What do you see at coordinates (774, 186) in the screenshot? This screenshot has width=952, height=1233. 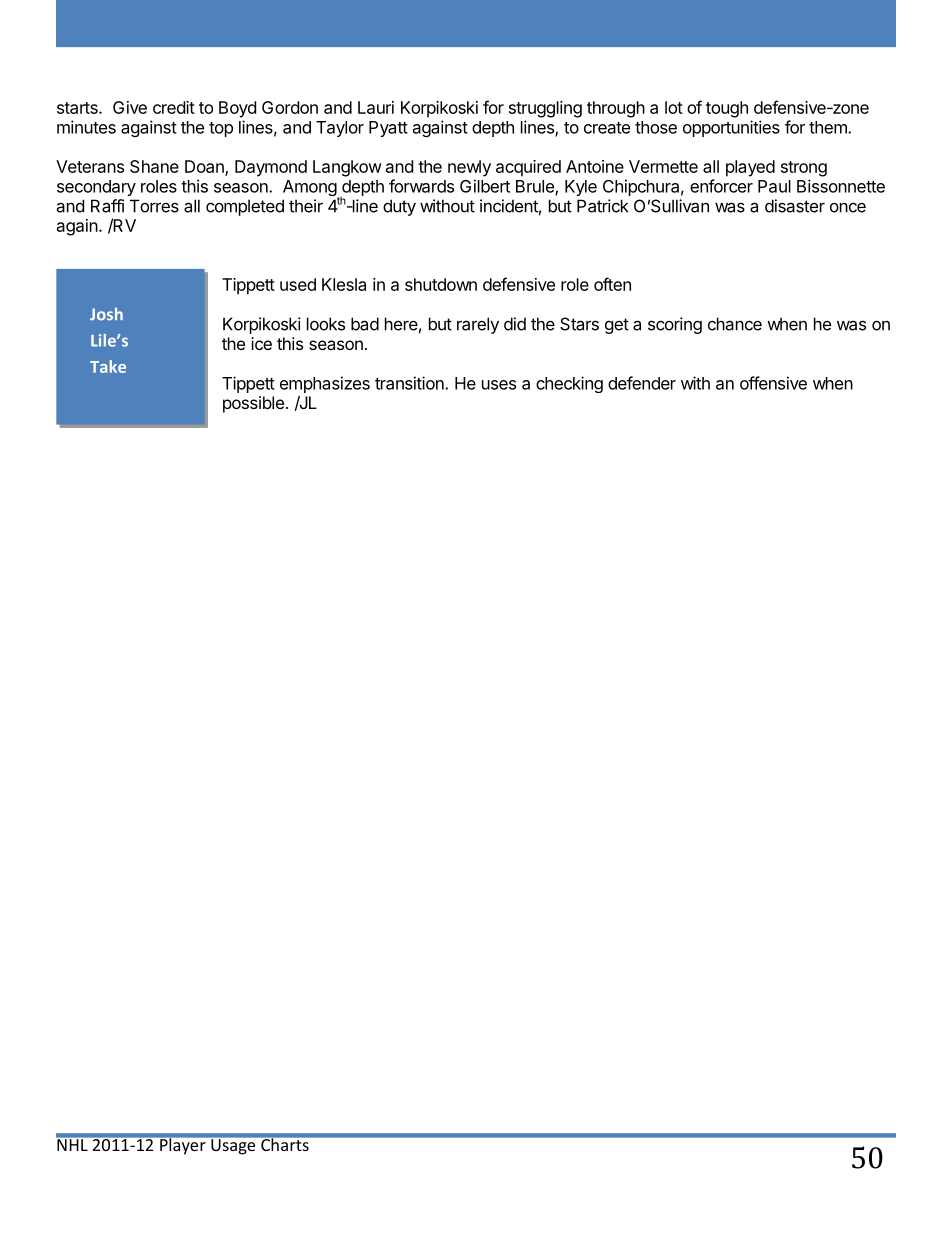 I see `Paul` at bounding box center [774, 186].
